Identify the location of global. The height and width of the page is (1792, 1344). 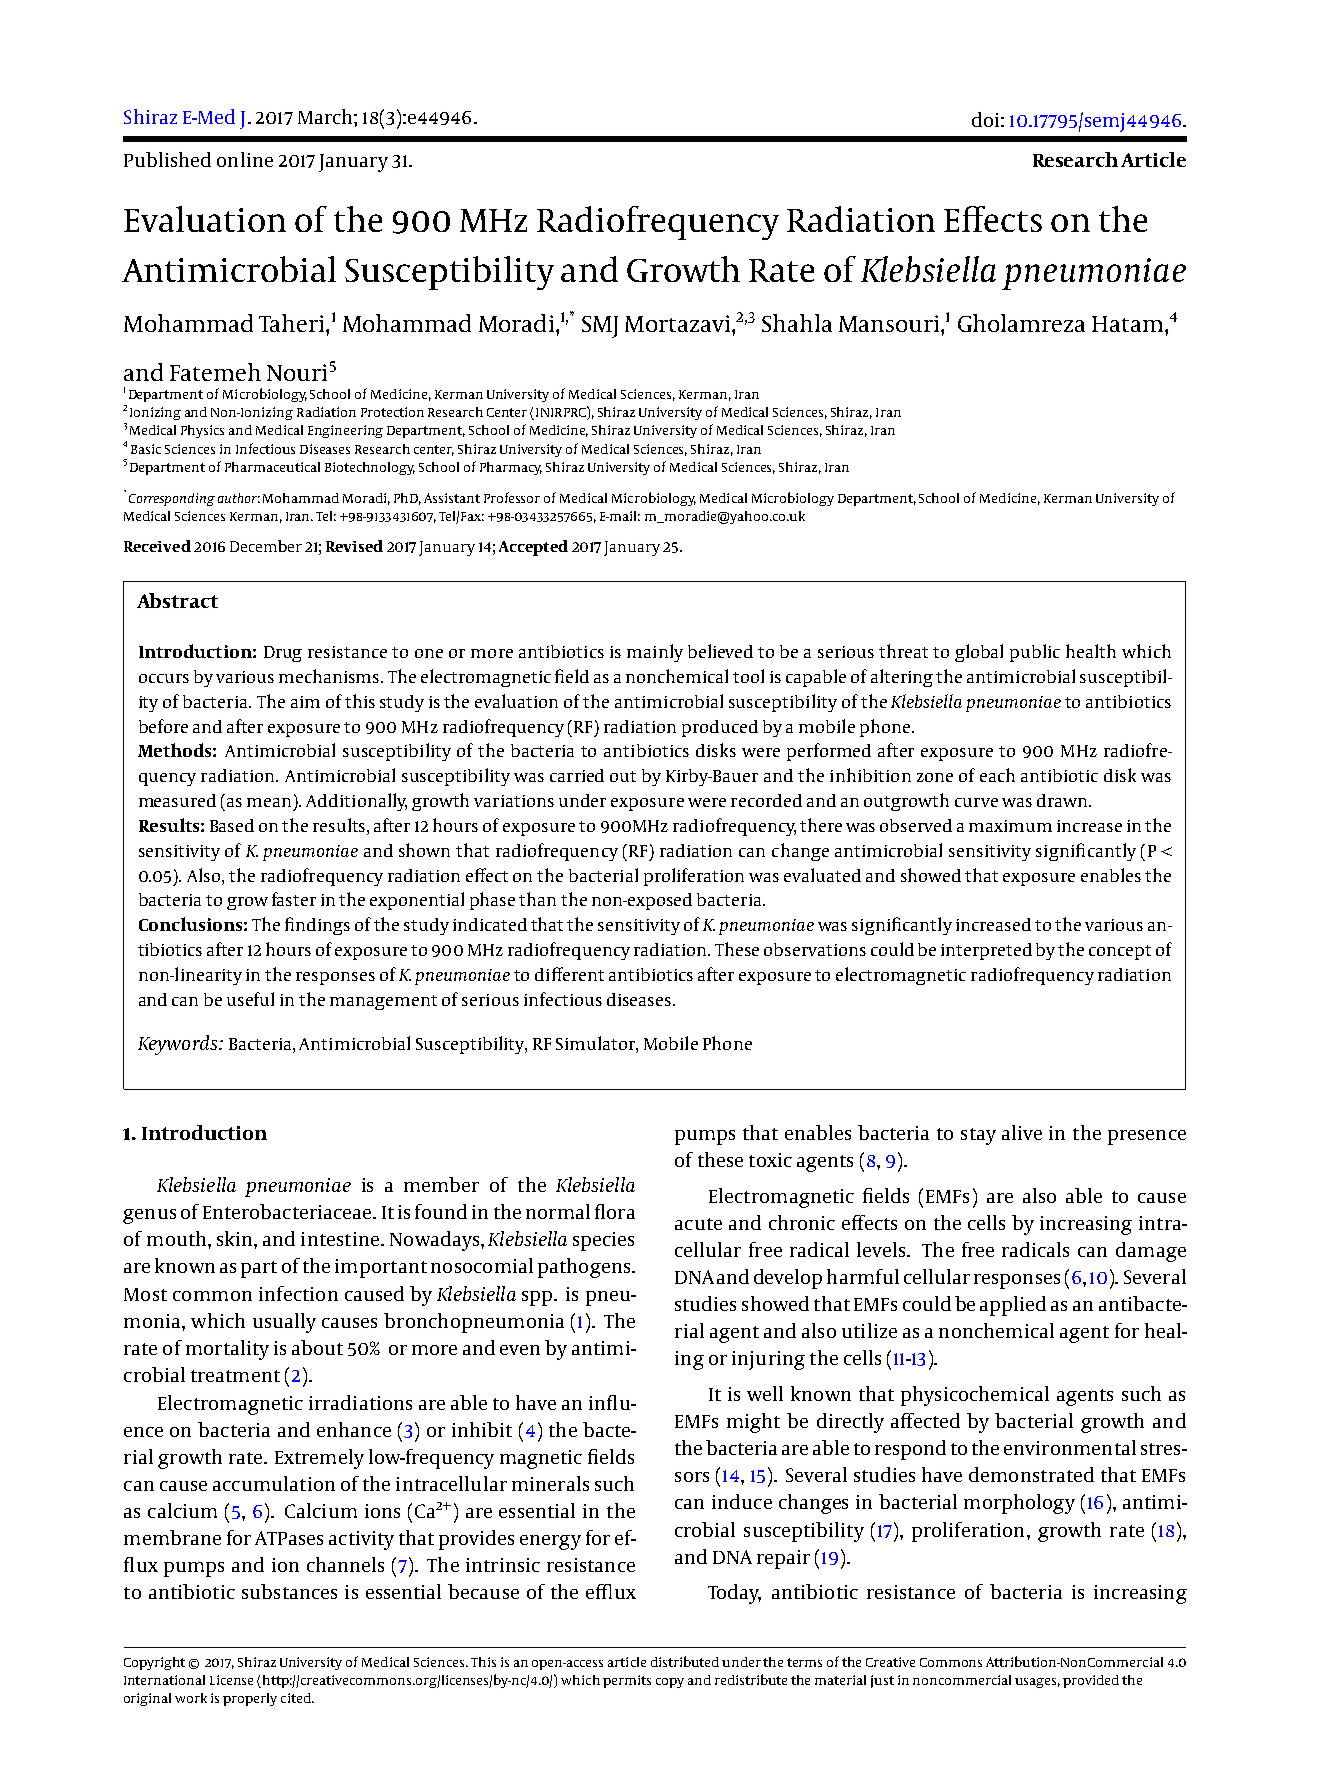
(979, 653).
